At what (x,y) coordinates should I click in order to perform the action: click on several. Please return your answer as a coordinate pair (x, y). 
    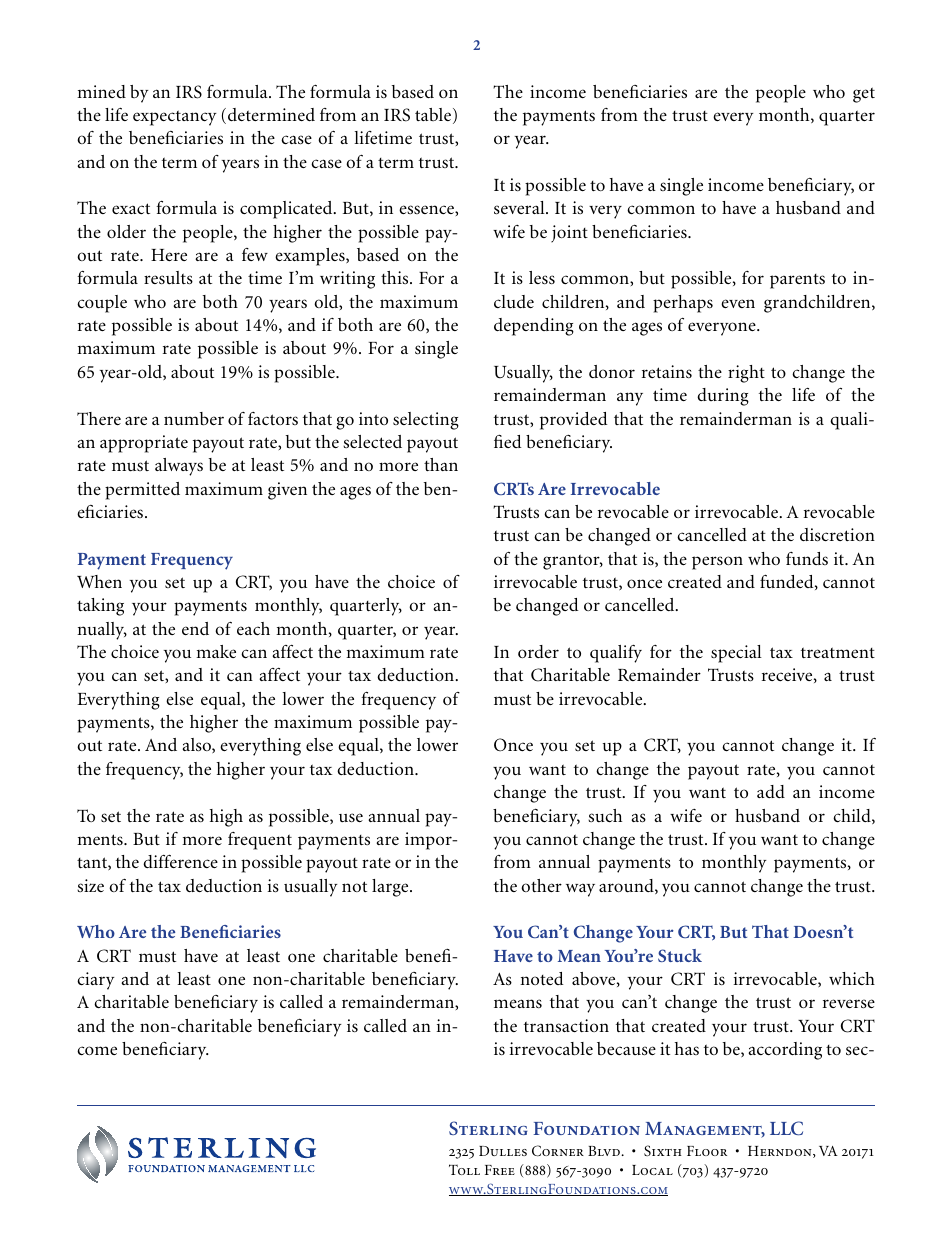
    Looking at the image, I should click on (520, 208).
